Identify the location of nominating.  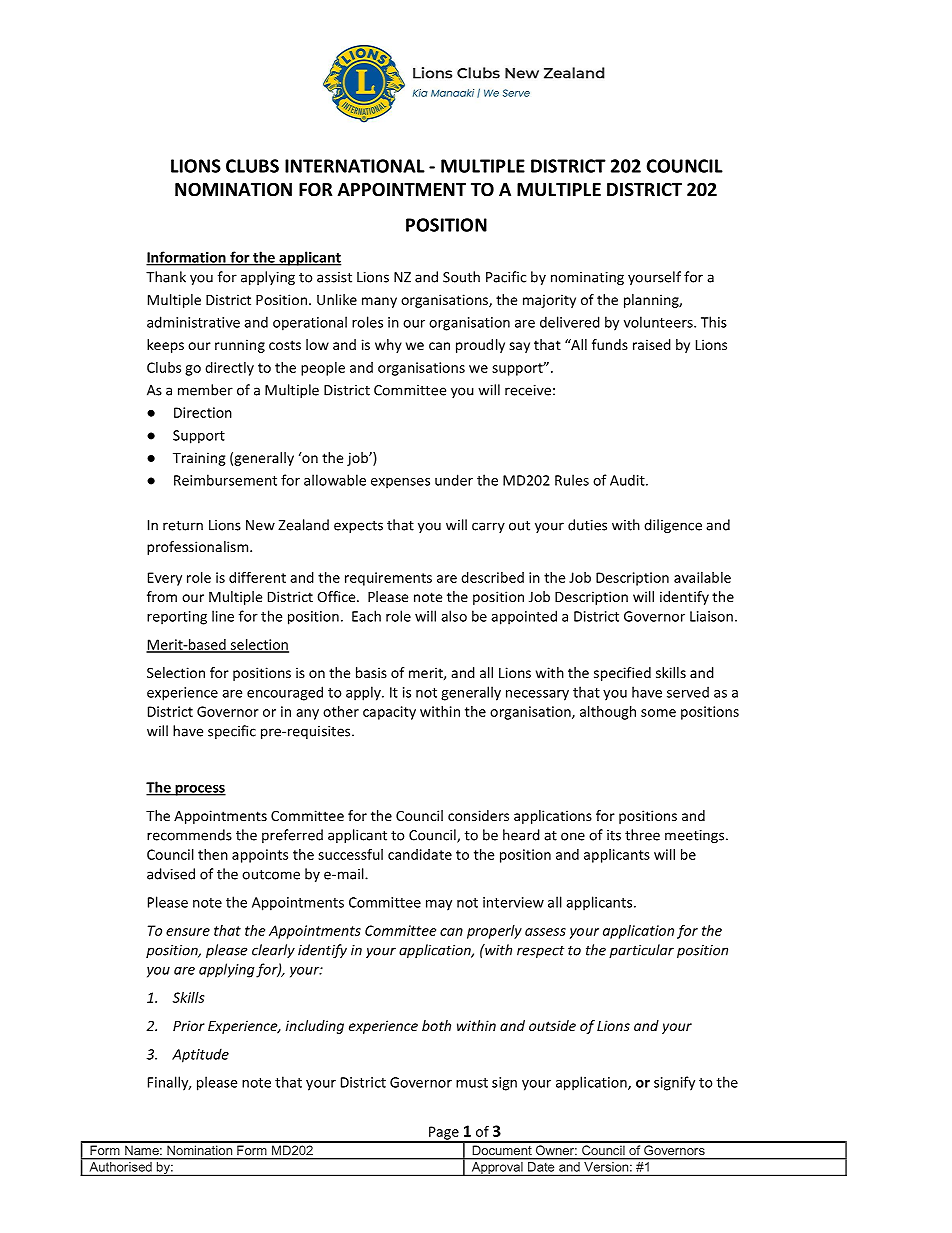
(587, 278).
